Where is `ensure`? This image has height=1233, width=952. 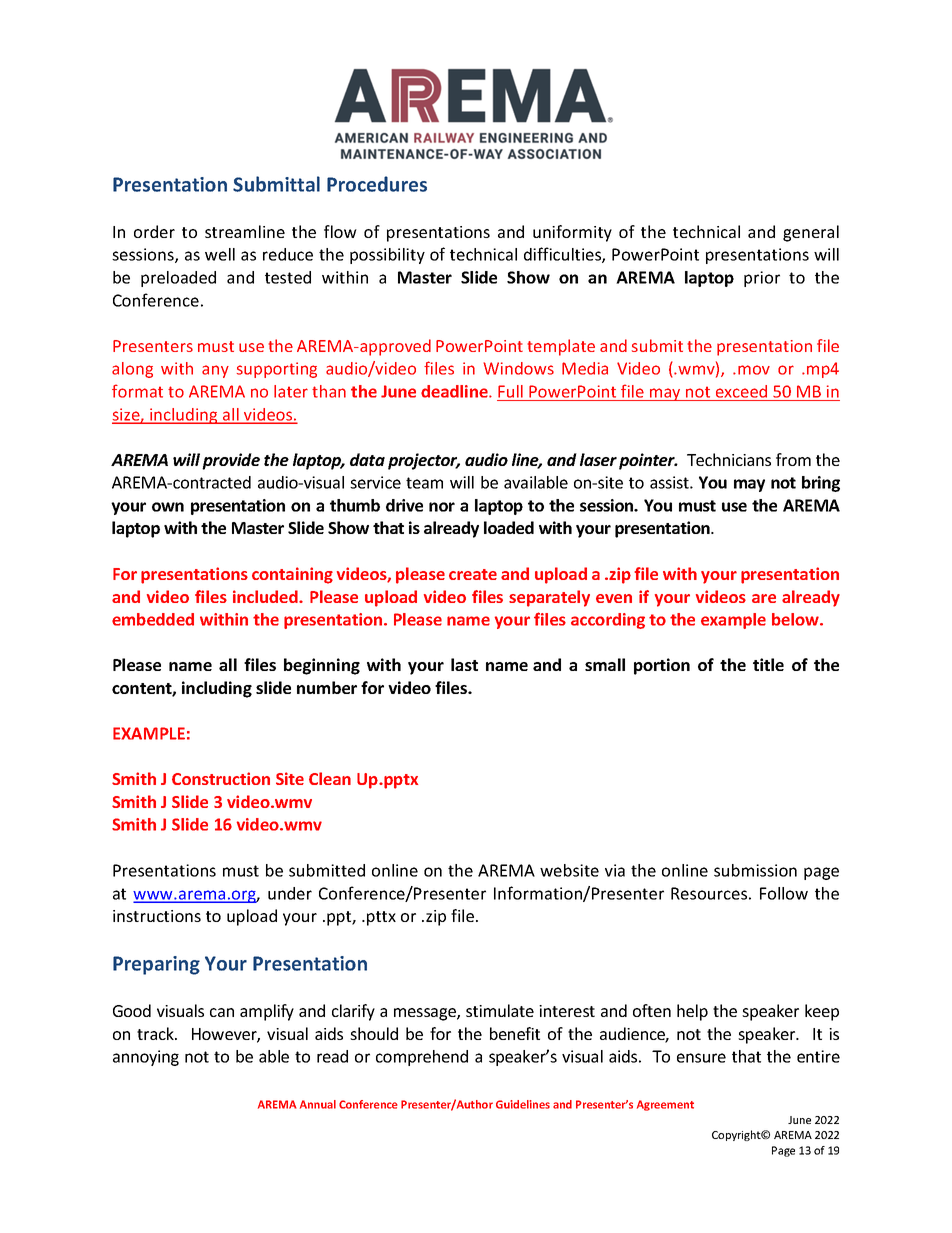
ensure is located at coordinates (701, 1058).
